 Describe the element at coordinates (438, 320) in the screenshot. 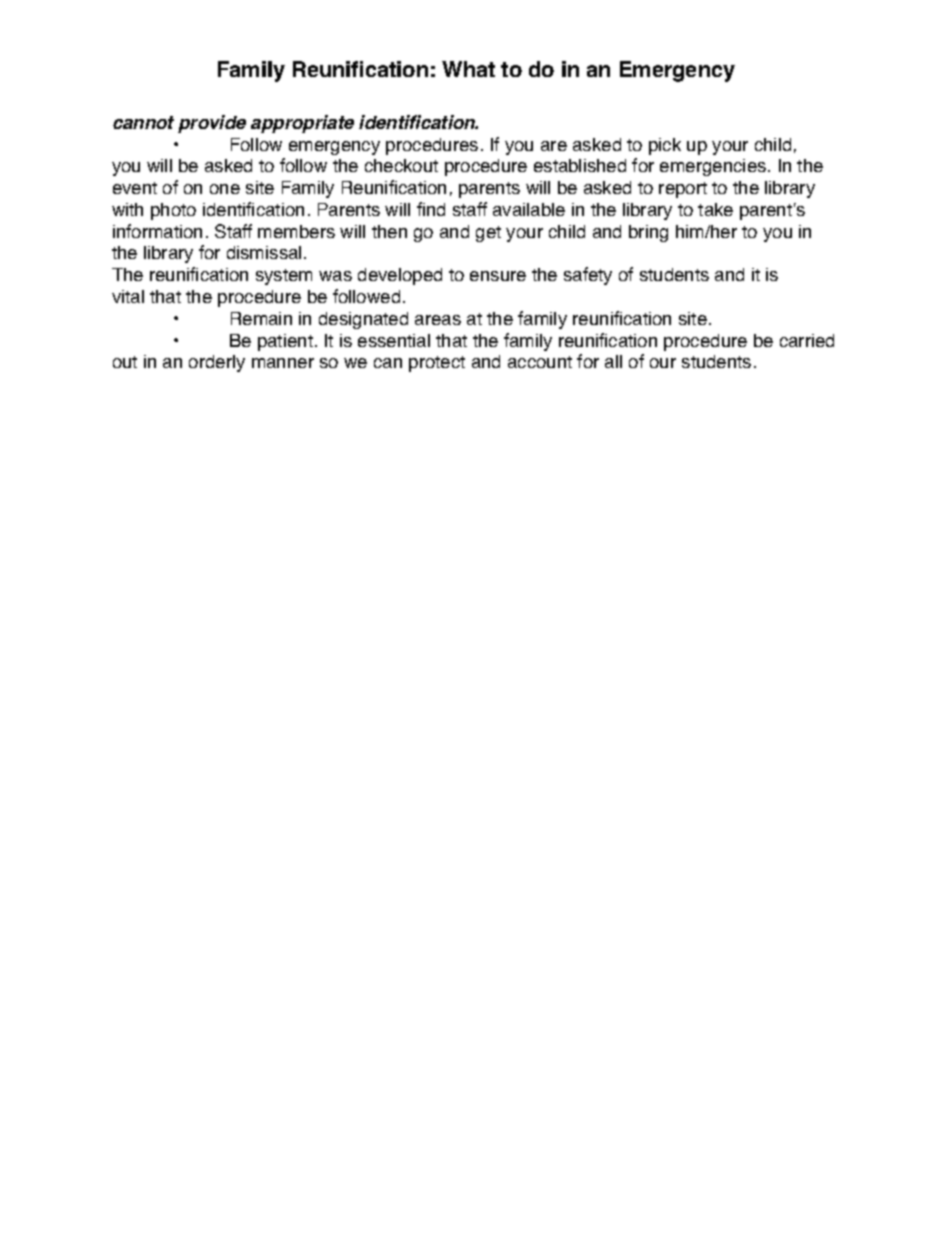

I see `areas` at that location.
